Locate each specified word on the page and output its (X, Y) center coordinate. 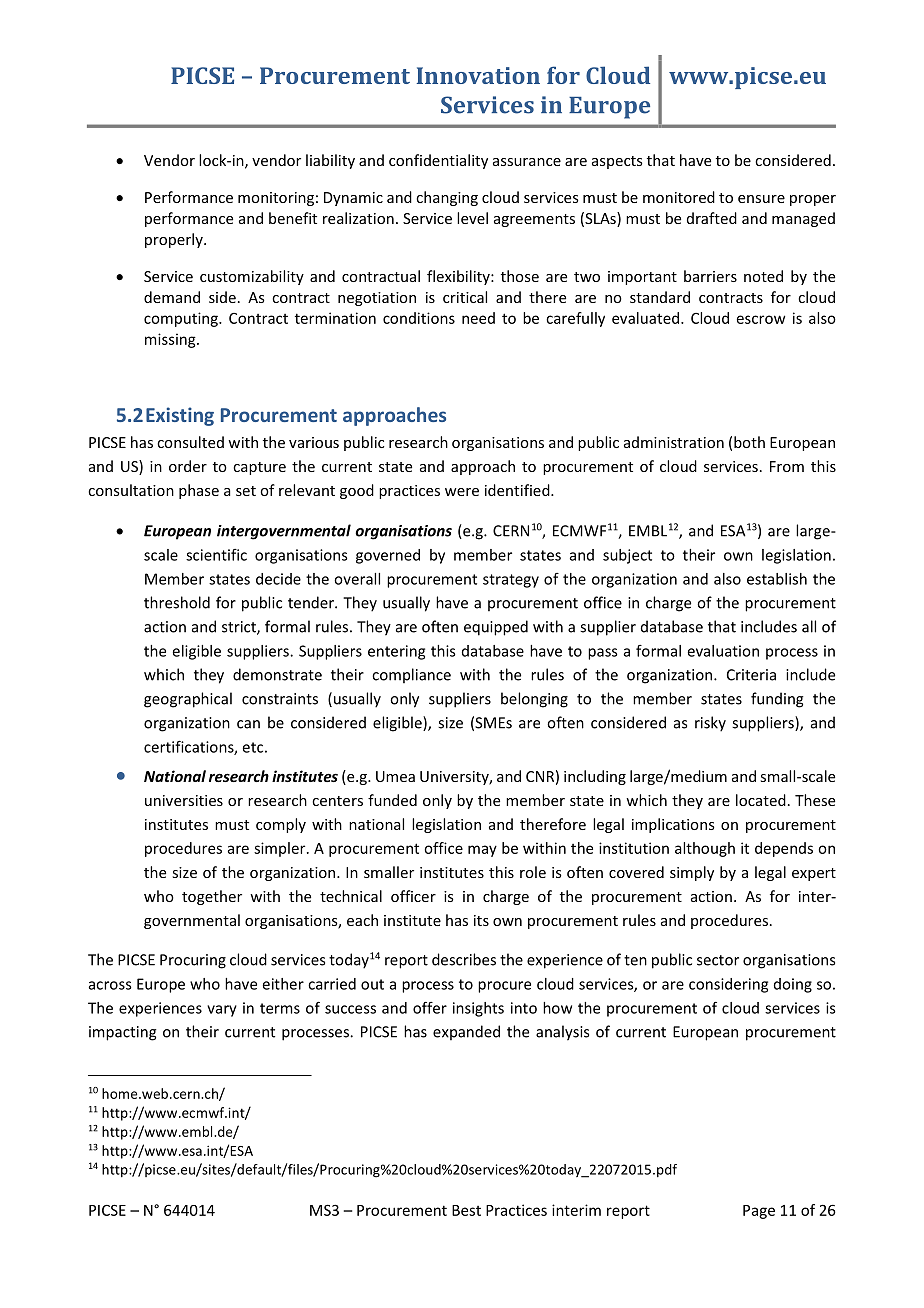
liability (330, 161)
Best (466, 1210)
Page (759, 1212)
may (482, 851)
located (761, 800)
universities (184, 800)
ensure (761, 199)
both (749, 442)
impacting (123, 1033)
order (188, 466)
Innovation (478, 75)
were (462, 492)
